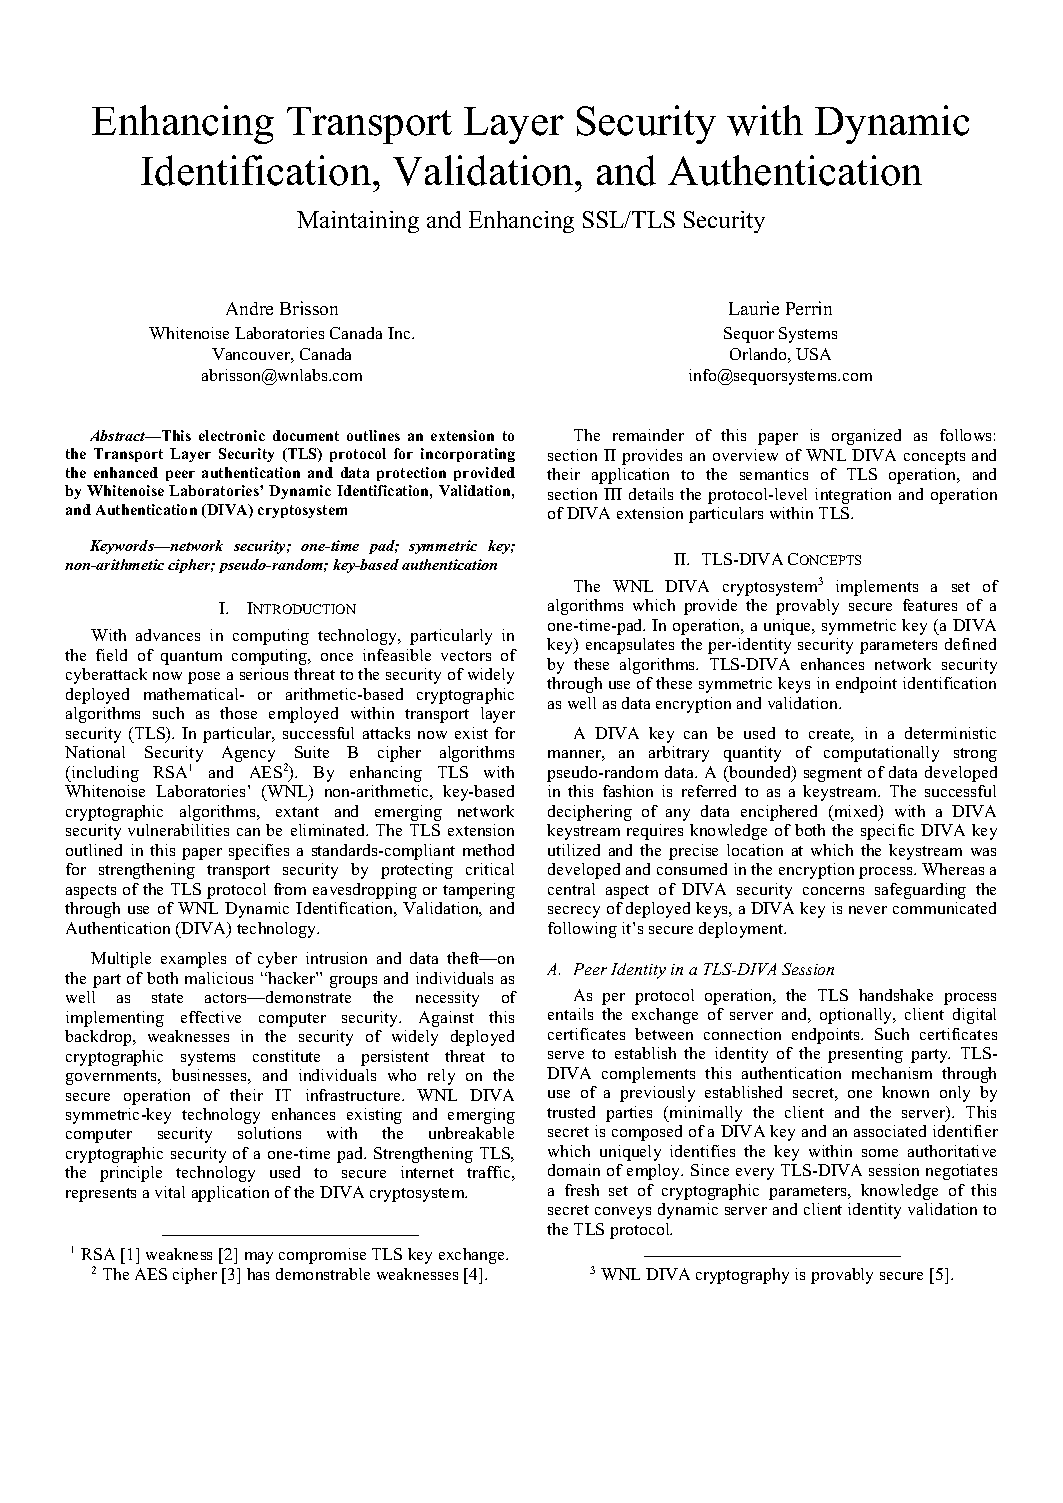  What do you see at coordinates (868, 910) in the screenshot?
I see `never` at bounding box center [868, 910].
